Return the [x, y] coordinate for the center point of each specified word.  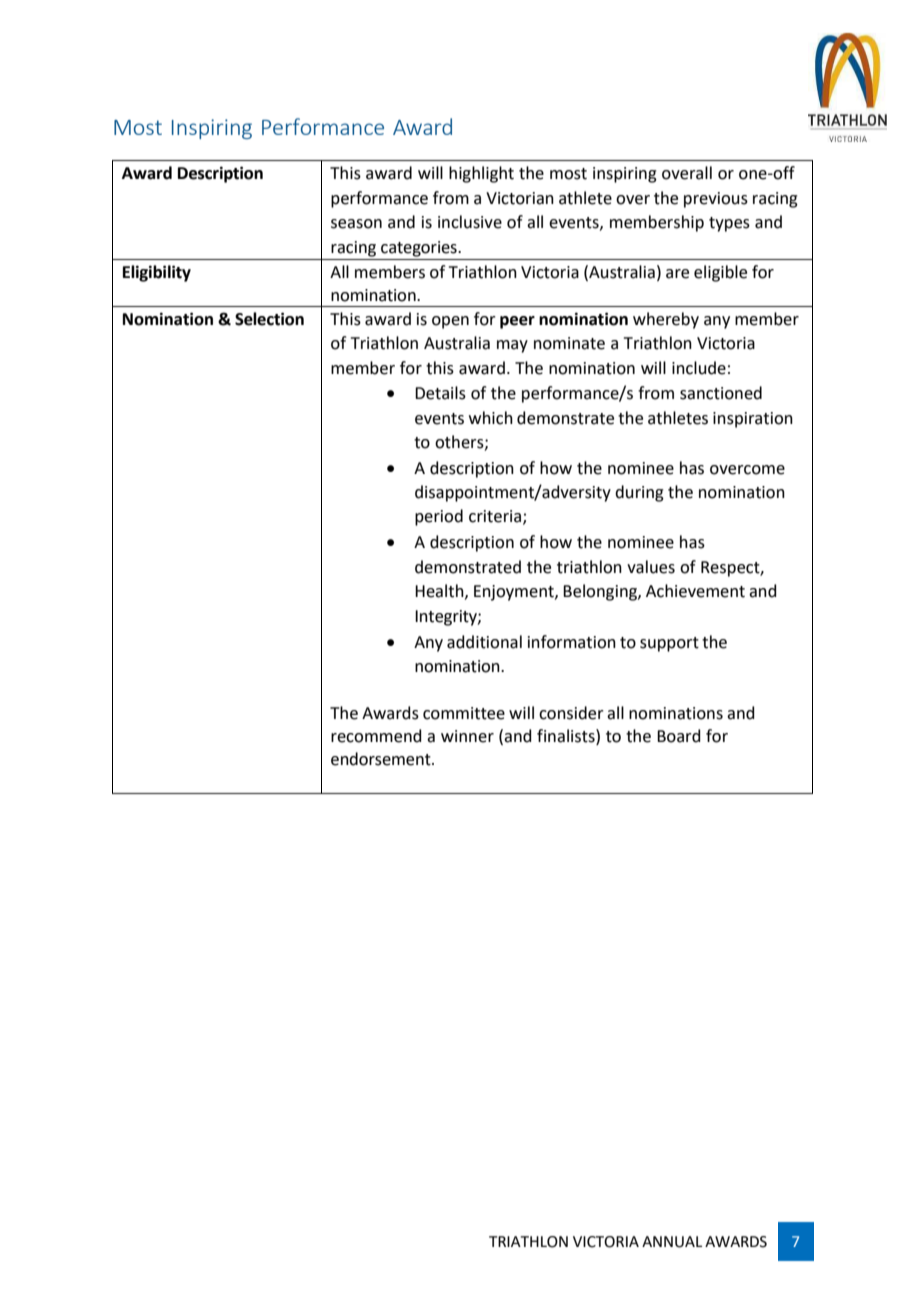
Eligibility [157, 273]
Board [679, 736]
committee [464, 713]
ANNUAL [672, 1242]
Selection [269, 319]
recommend [376, 736]
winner [467, 736]
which [491, 418]
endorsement [382, 759]
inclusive [470, 222]
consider [571, 713]
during [639, 493]
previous [716, 200]
